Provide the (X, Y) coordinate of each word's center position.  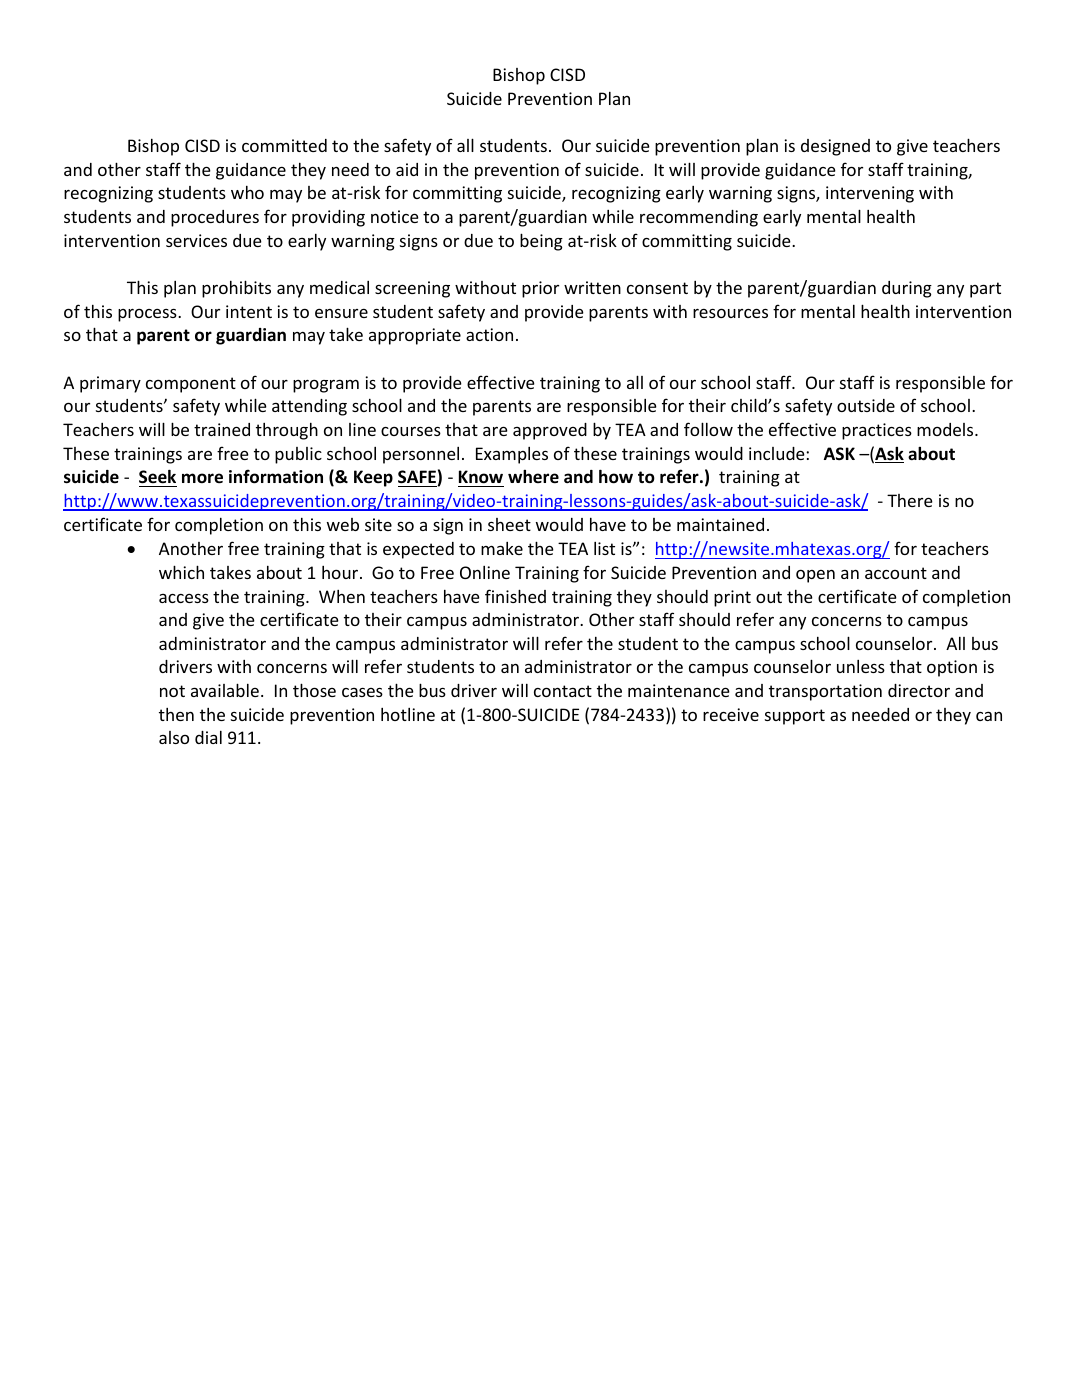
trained (222, 429)
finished (515, 596)
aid (407, 169)
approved (550, 431)
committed (284, 145)
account (896, 573)
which (181, 572)
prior (540, 289)
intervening (870, 194)
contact (563, 691)
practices (877, 431)
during (907, 289)
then (176, 714)
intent (249, 311)
